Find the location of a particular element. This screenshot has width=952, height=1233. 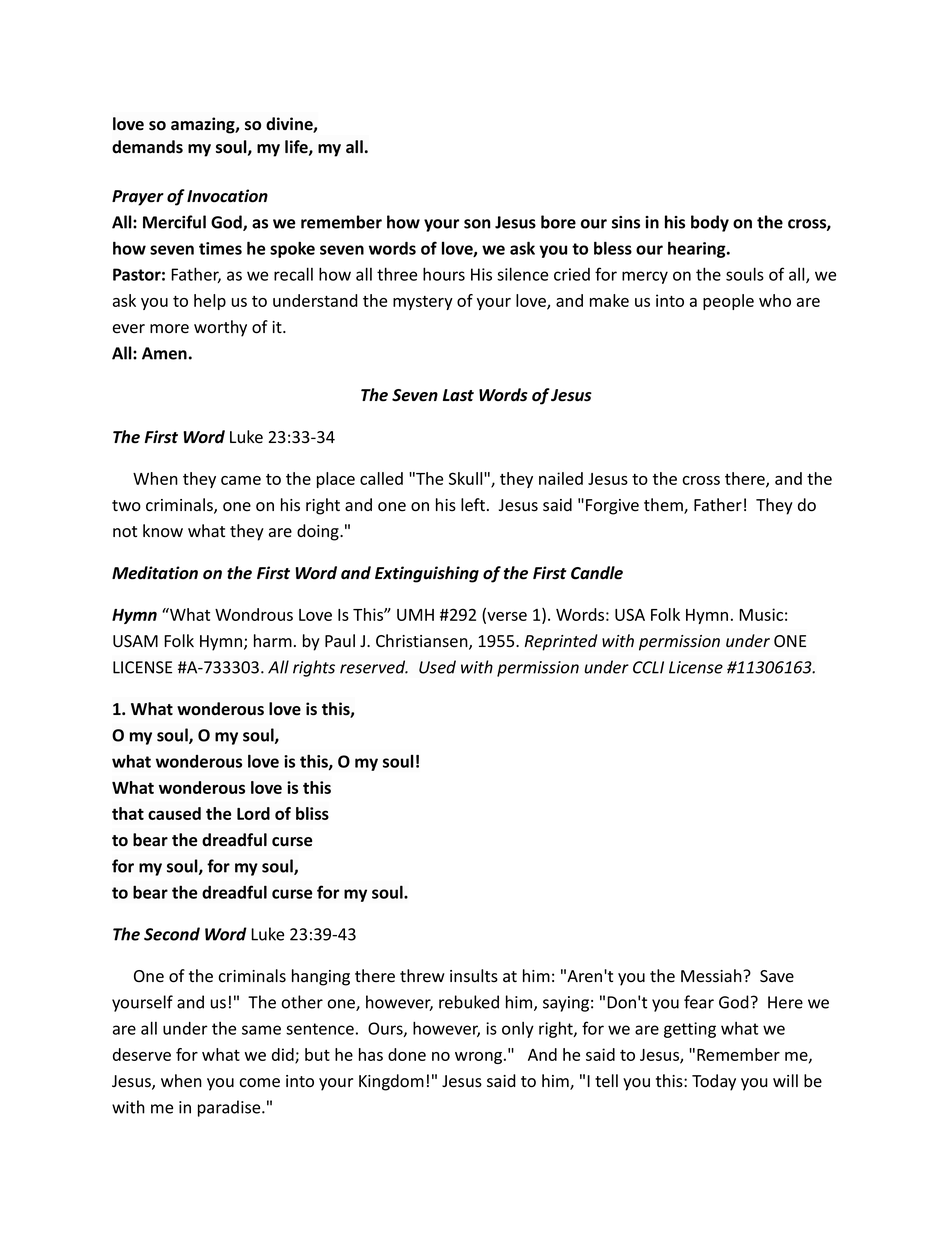

son is located at coordinates (477, 224).
